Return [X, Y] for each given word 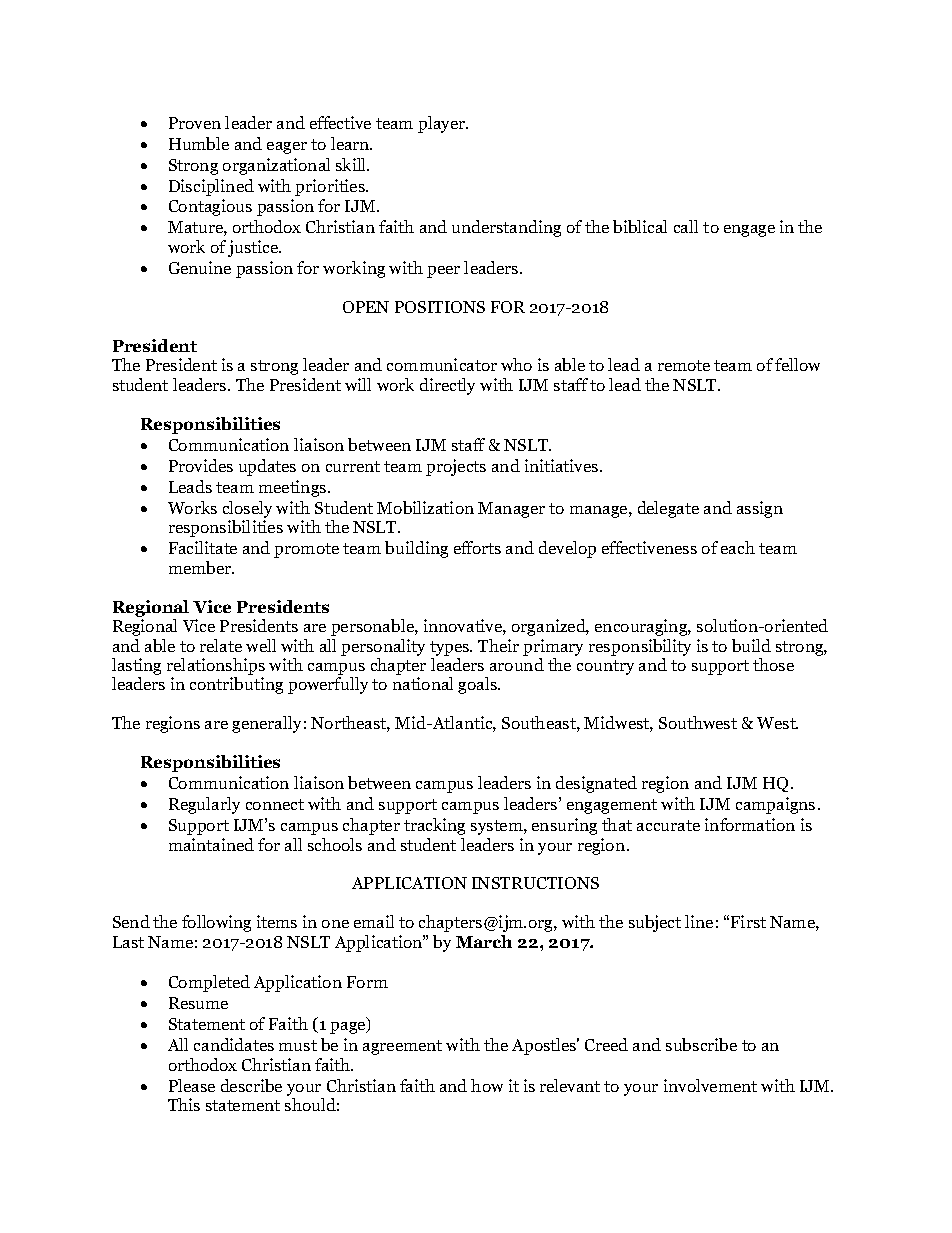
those [773, 664]
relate [221, 645]
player [443, 124]
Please [192, 1085]
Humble [199, 143]
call [686, 226]
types [451, 648]
